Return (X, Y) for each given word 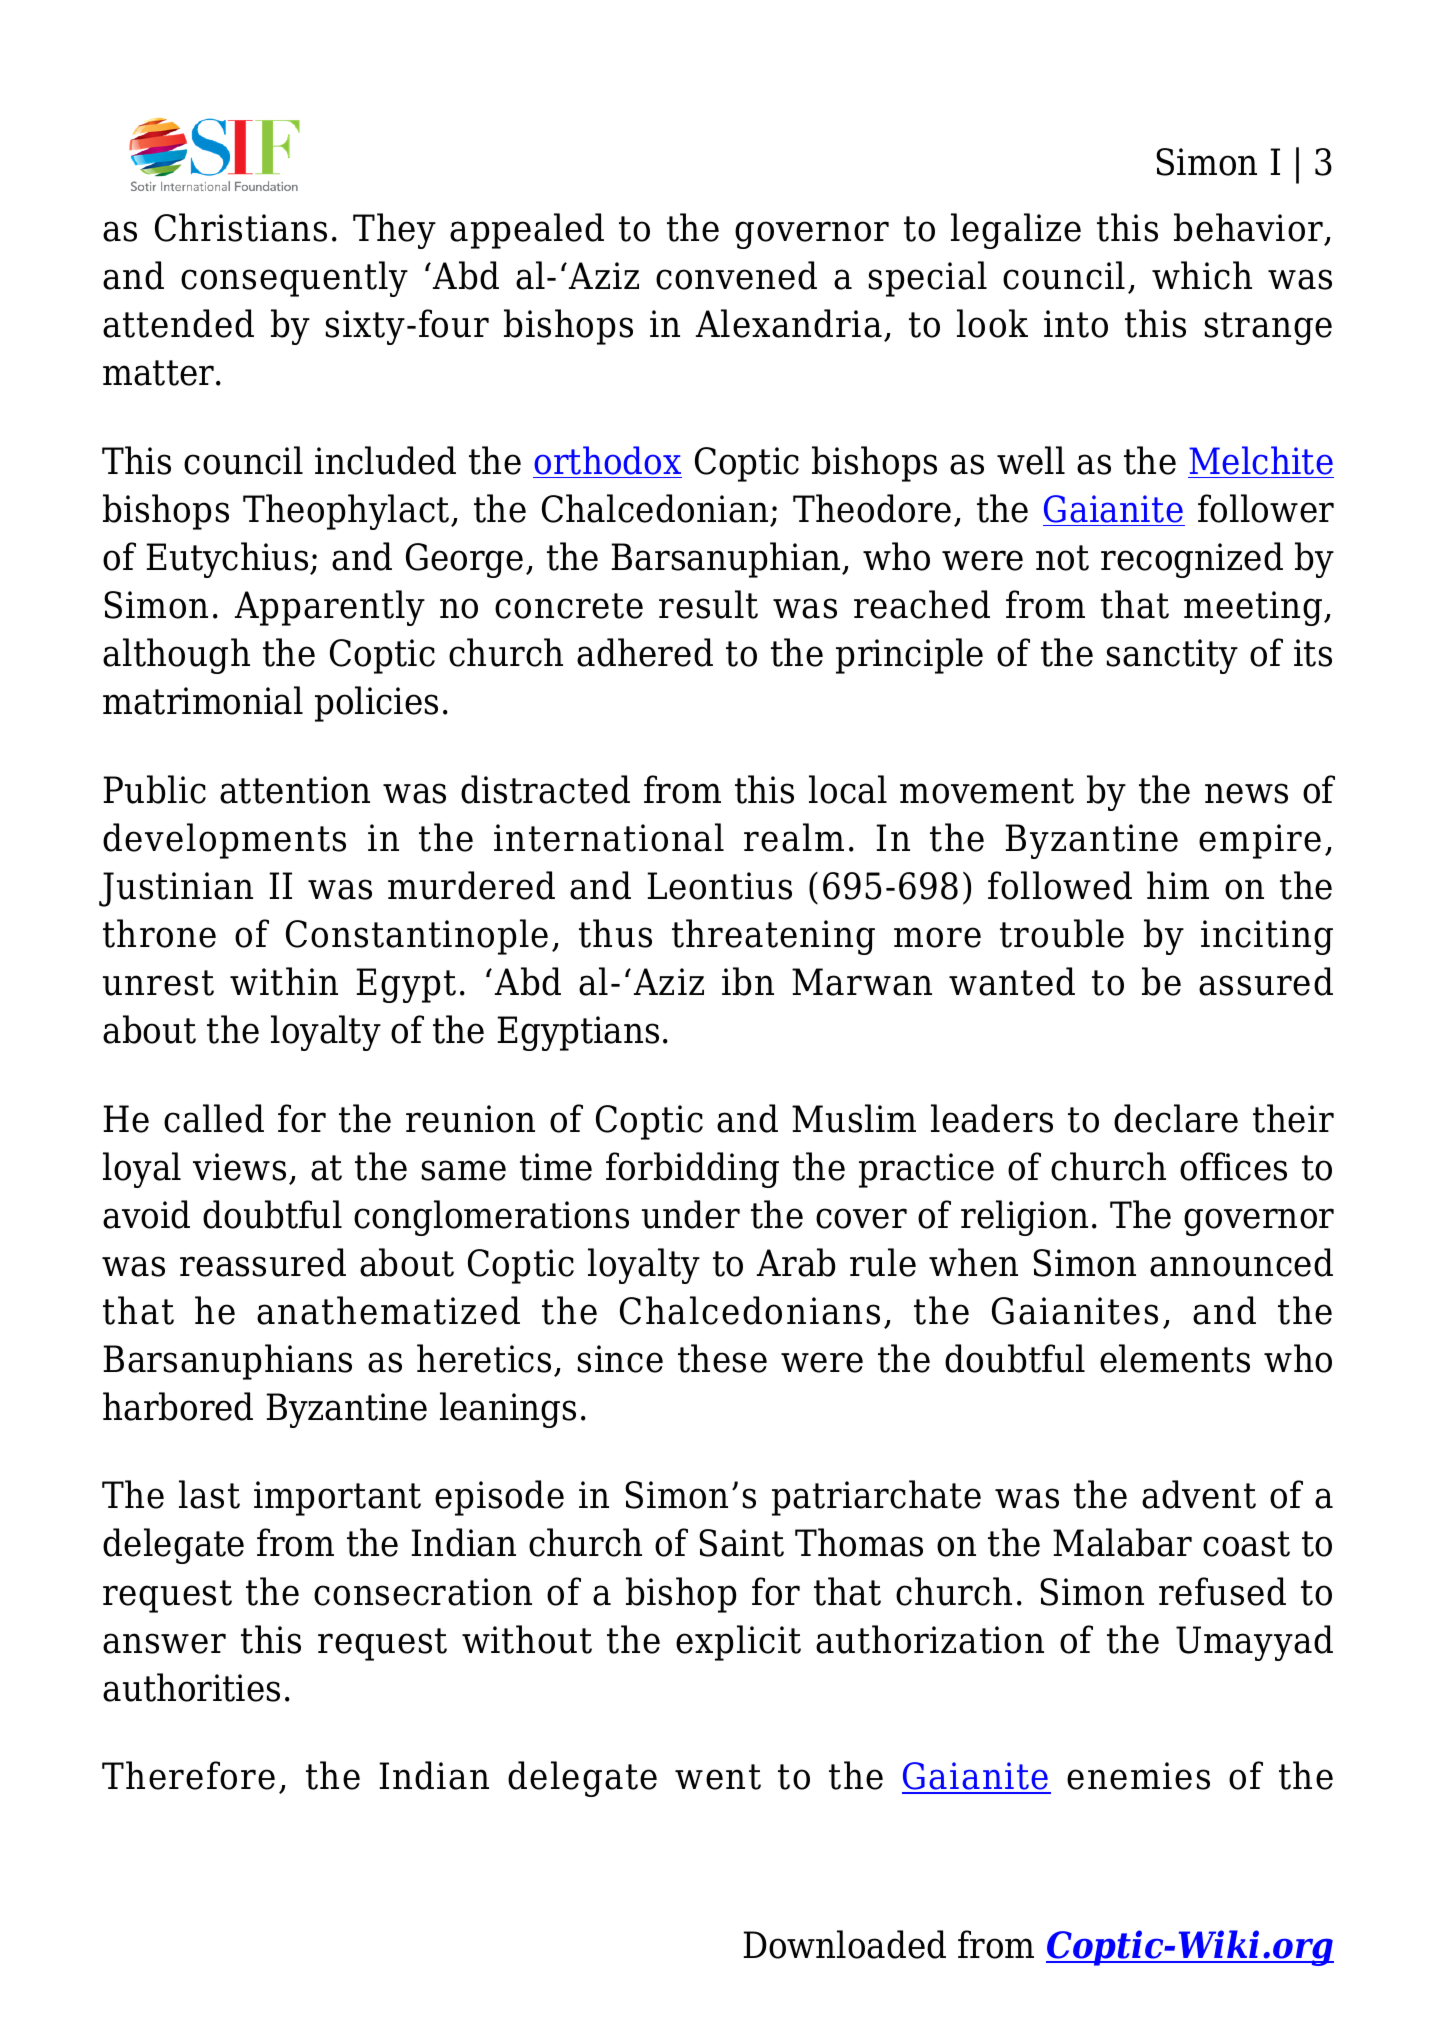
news (1246, 793)
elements (1175, 1358)
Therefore (188, 1775)
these (722, 1358)
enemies (1138, 1776)
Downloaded (845, 1944)
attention (295, 790)
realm (794, 837)
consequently (294, 279)
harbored (178, 1406)
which (1202, 275)
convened (736, 275)
